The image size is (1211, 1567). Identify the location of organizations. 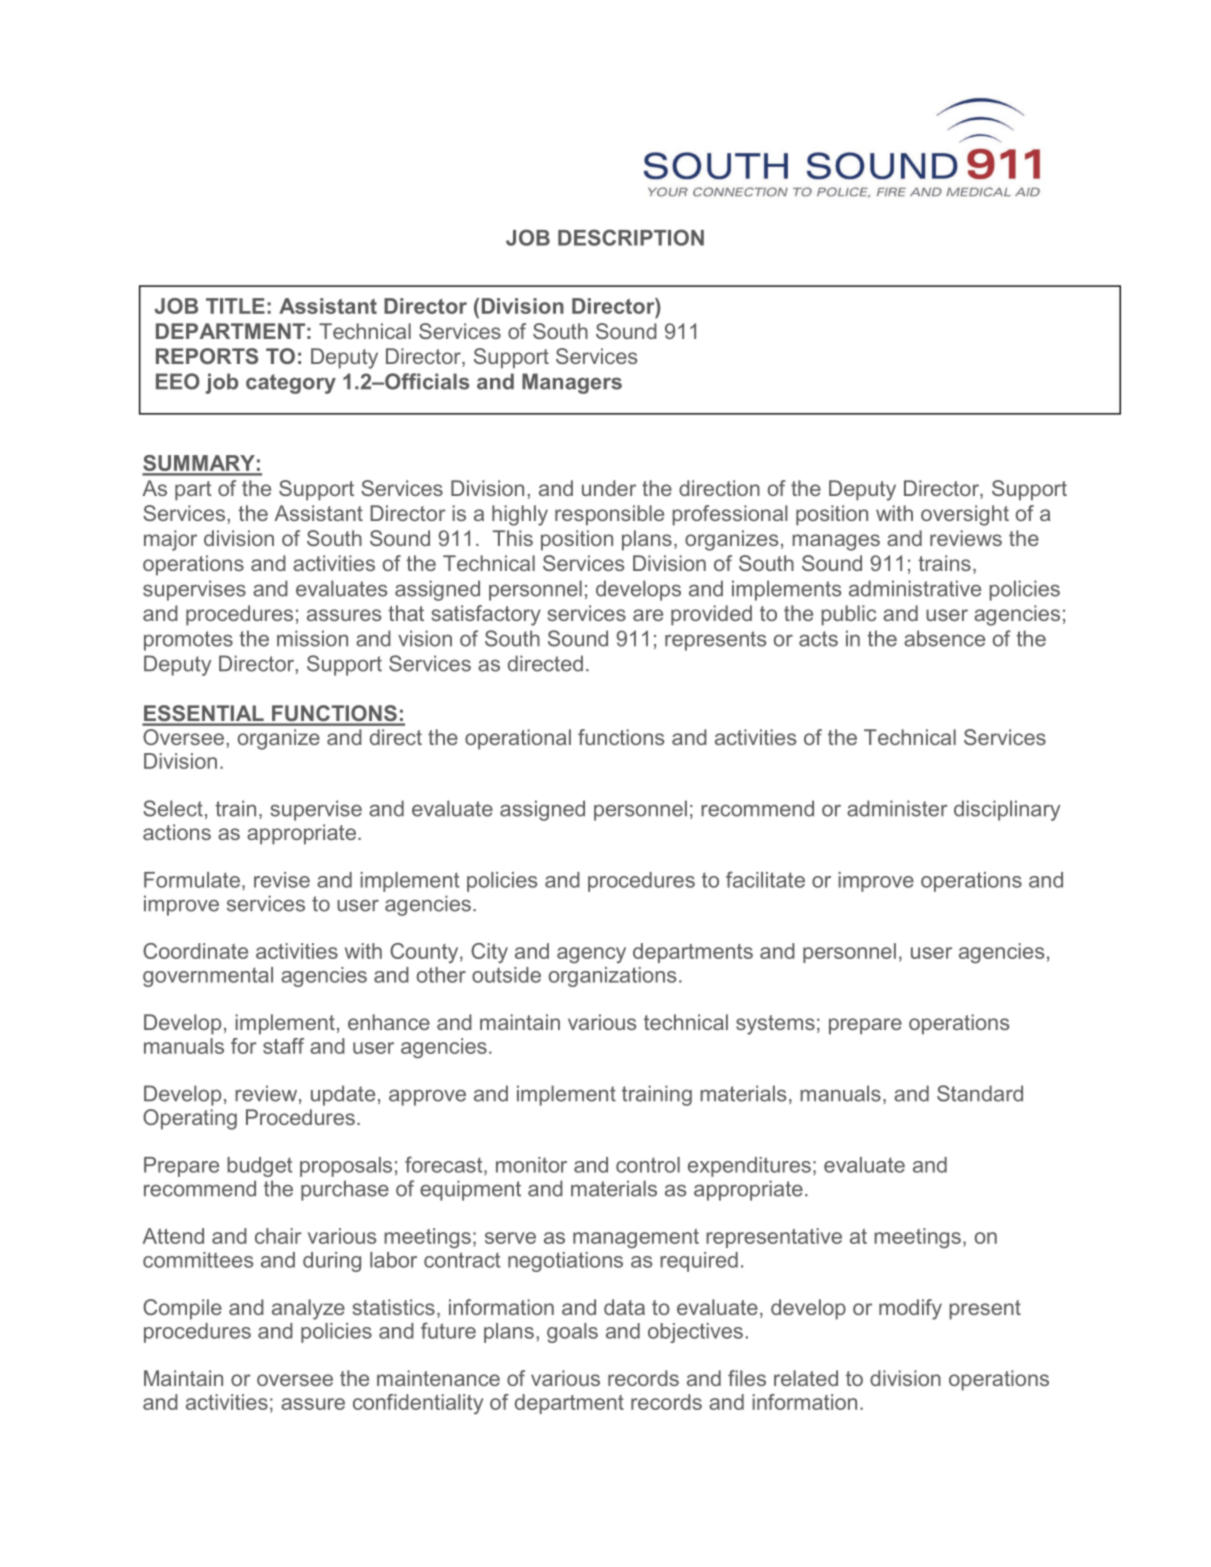
(612, 977).
